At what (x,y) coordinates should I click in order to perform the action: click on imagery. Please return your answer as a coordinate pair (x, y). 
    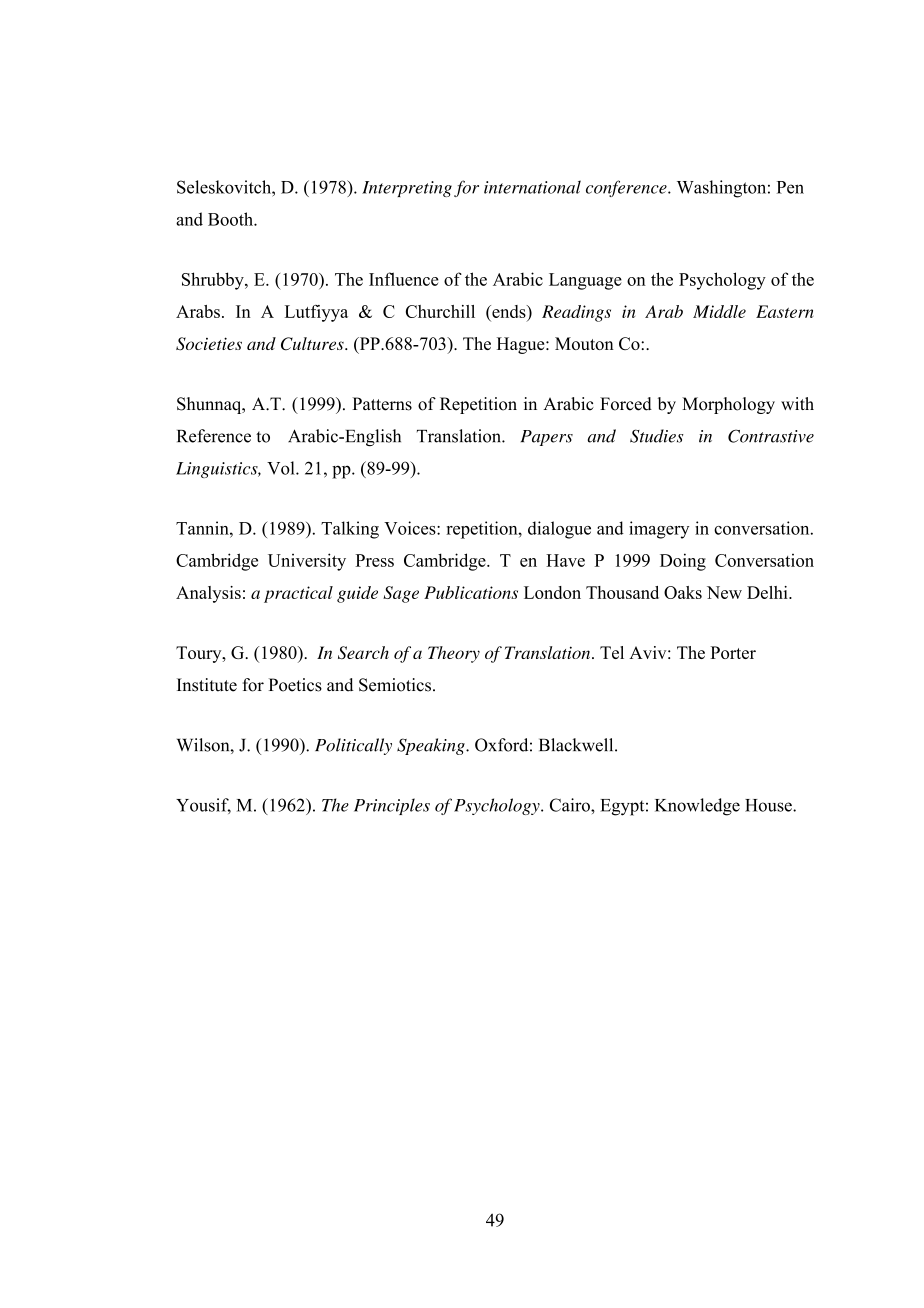
    Looking at the image, I should click on (659, 530).
